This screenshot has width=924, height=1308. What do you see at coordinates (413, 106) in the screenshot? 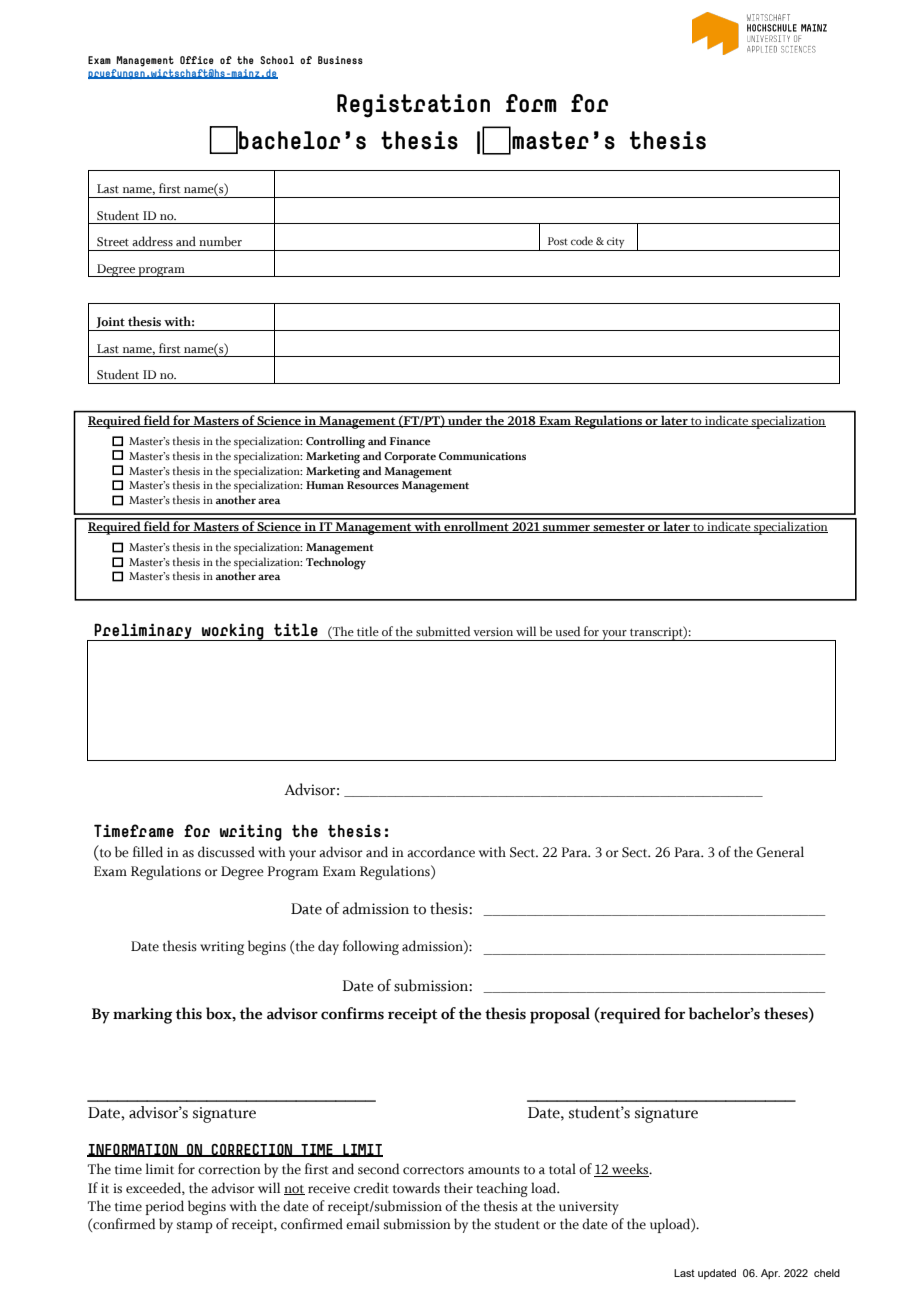
I see `Registration` at bounding box center [413, 106].
